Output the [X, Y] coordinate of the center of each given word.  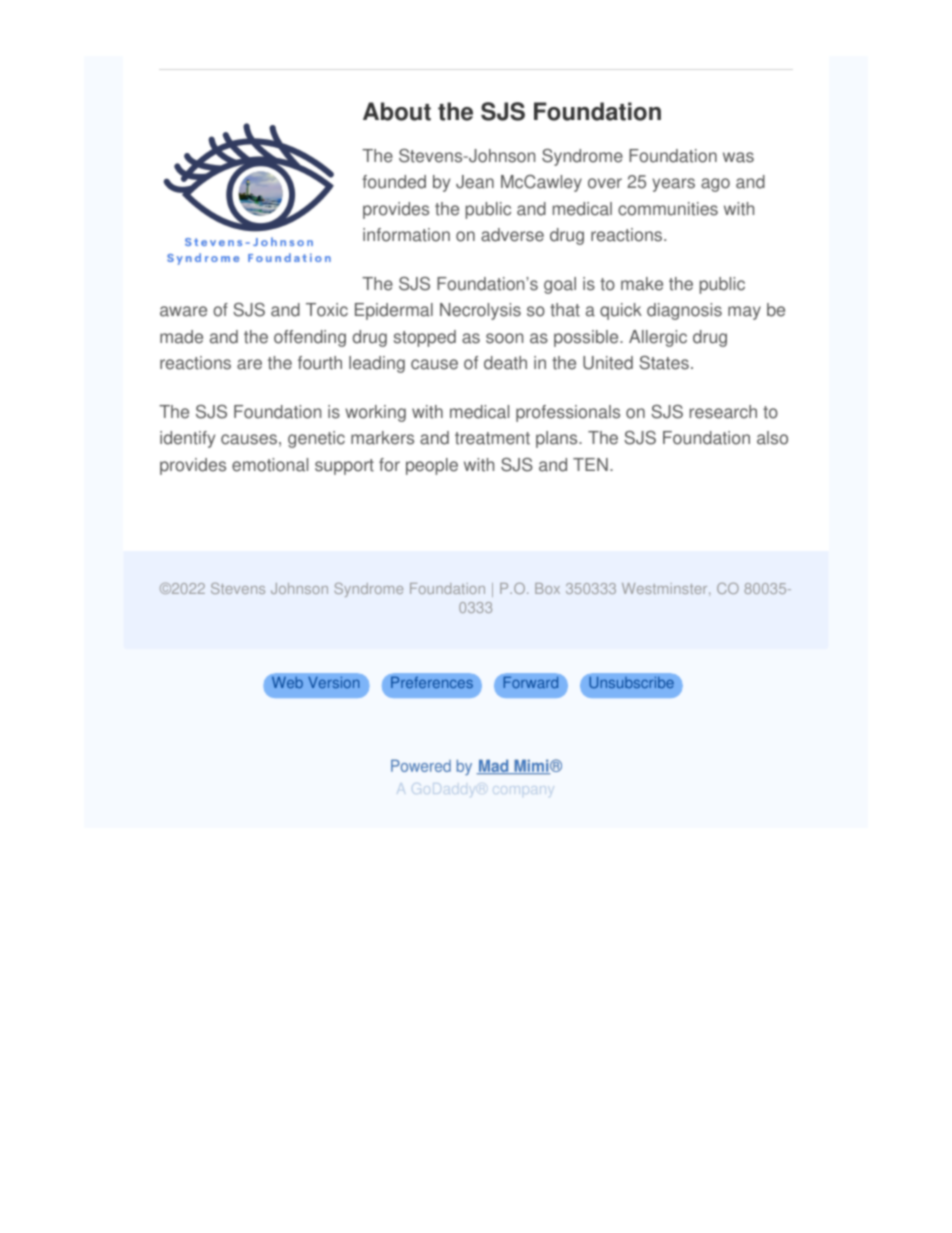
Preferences [432, 682]
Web [287, 682]
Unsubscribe [631, 682]
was [738, 157]
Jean [475, 182]
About [397, 111]
